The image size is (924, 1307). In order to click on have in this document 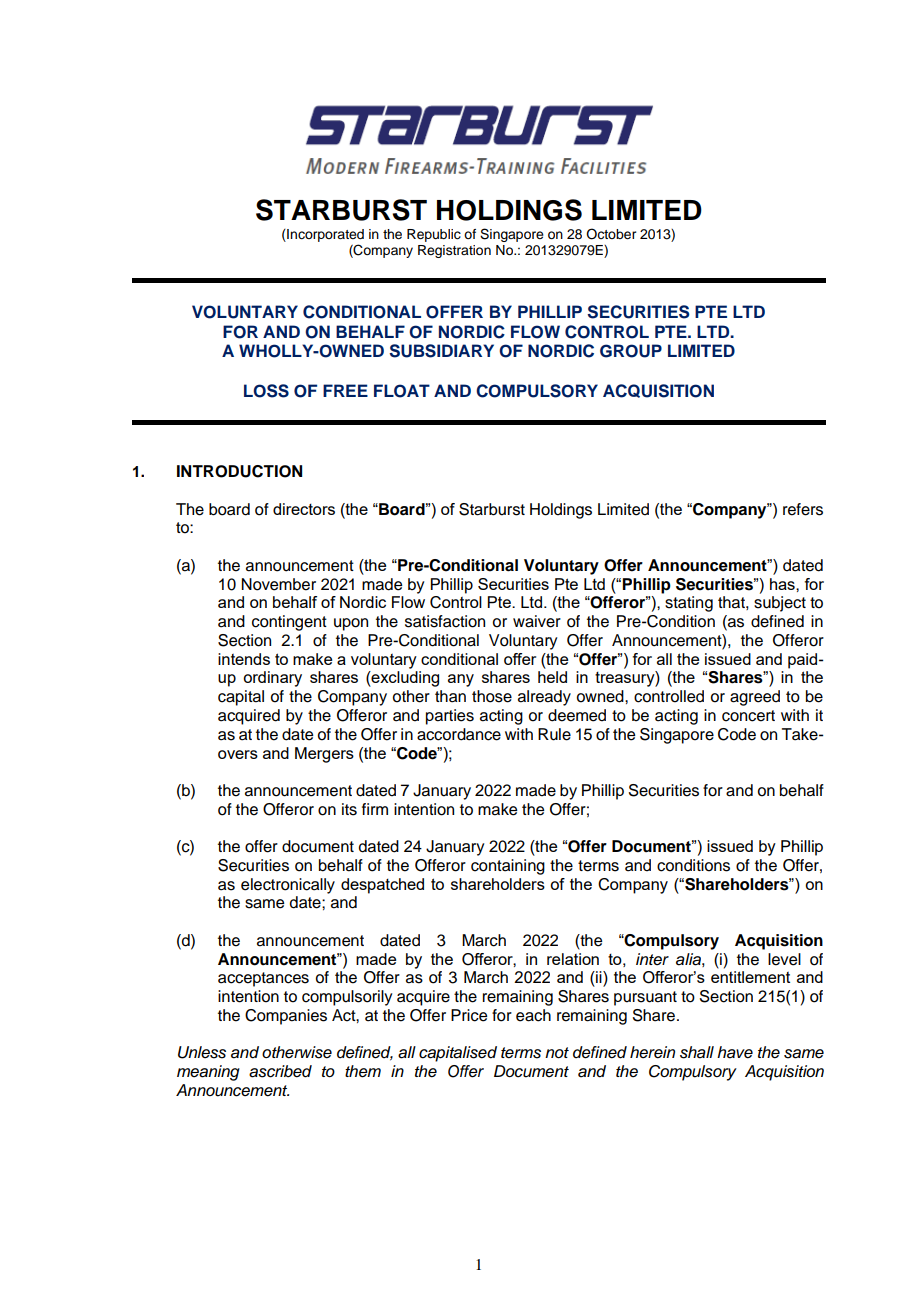, I will do `click(735, 1052)`.
